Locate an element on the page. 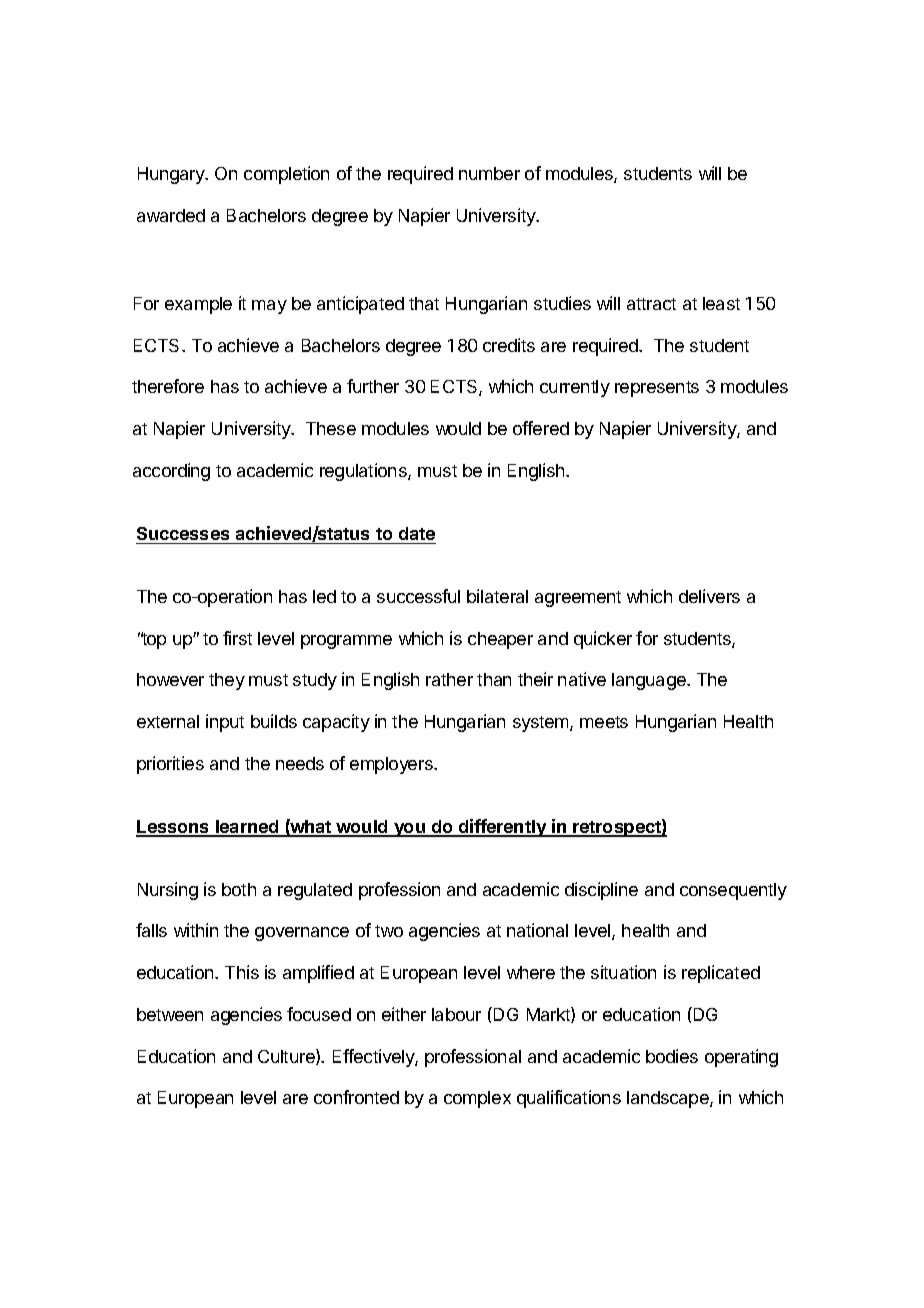  Culture is located at coordinates (287, 1057).
